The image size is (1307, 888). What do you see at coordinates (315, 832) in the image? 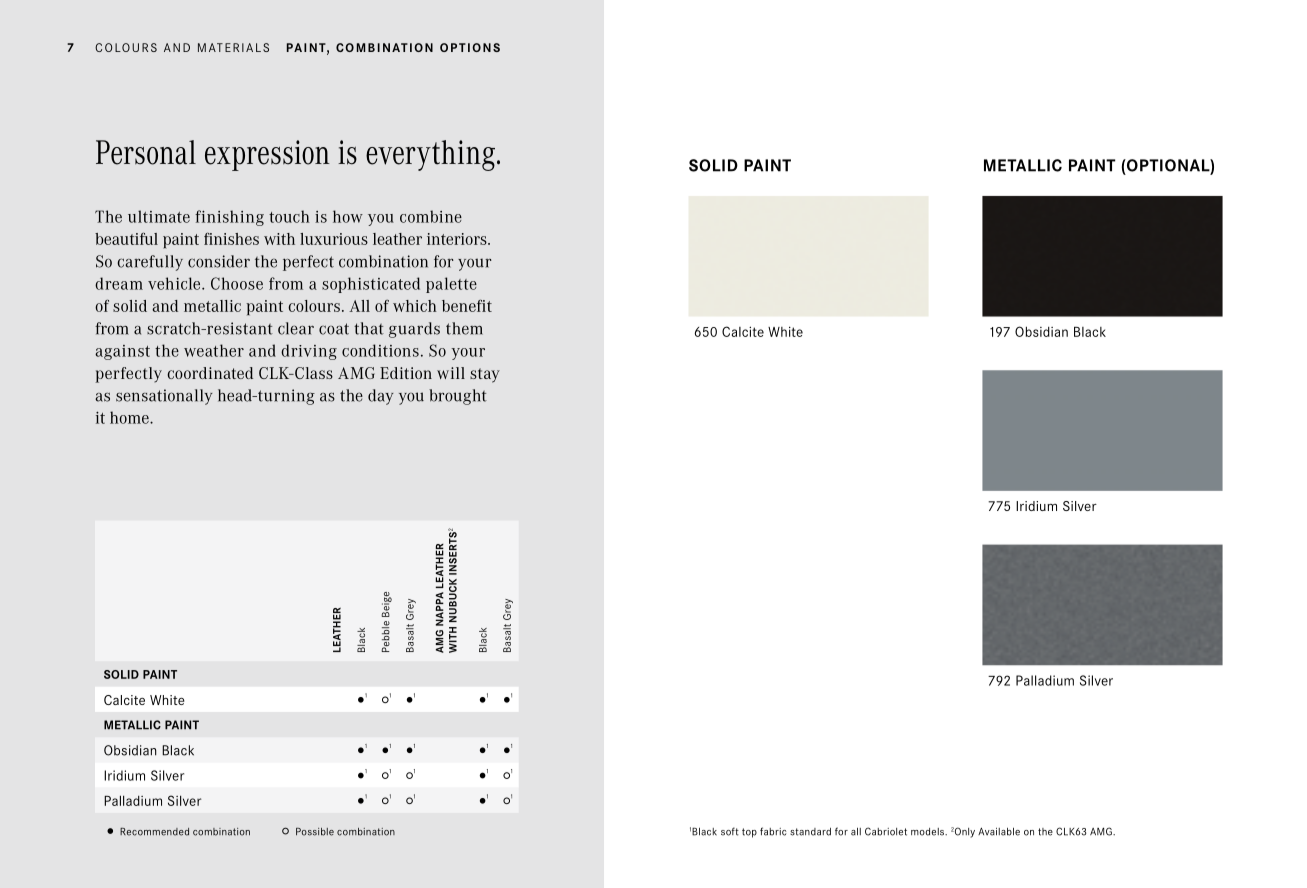
I see `Possible` at bounding box center [315, 832].
